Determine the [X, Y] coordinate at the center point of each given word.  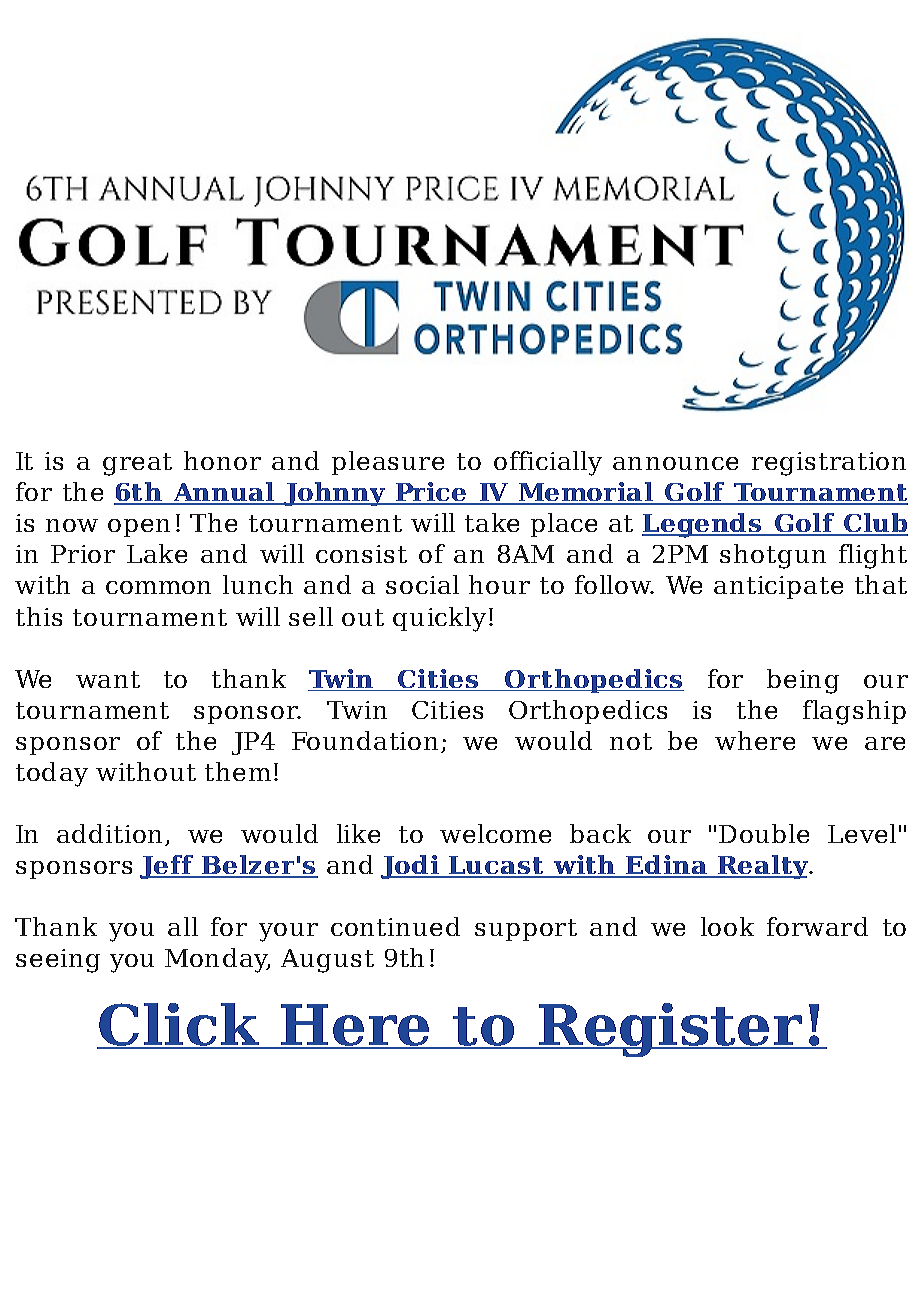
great [137, 464]
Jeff [168, 867]
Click [179, 1026]
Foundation [365, 740]
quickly [439, 619]
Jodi [411, 867]
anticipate [778, 587]
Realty [763, 867]
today [52, 774]
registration [829, 464]
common [158, 587]
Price [431, 493]
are [885, 743]
